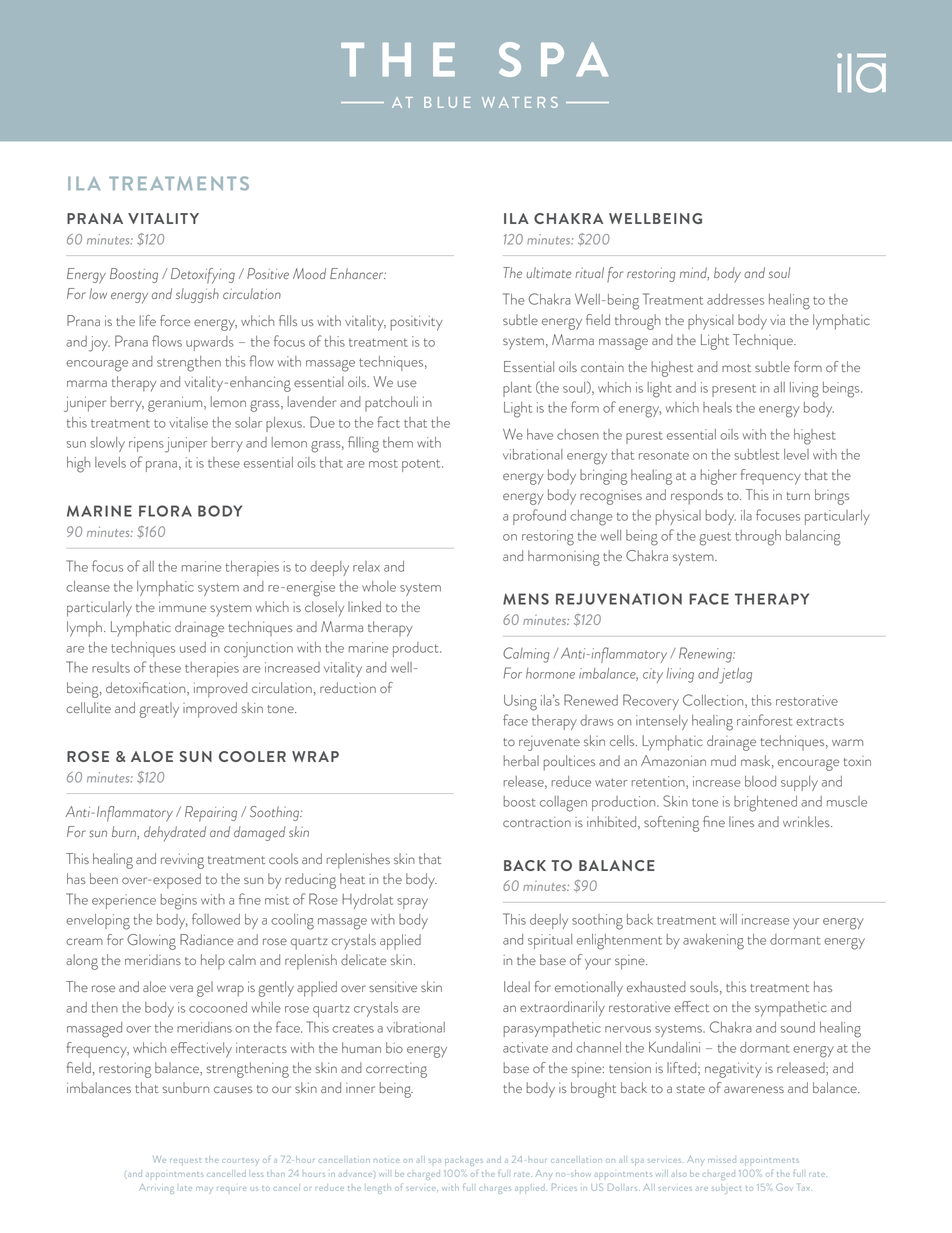 Image resolution: width=952 pixels, height=1233 pixels. What do you see at coordinates (197, 295) in the image?
I see `sluggish` at bounding box center [197, 295].
